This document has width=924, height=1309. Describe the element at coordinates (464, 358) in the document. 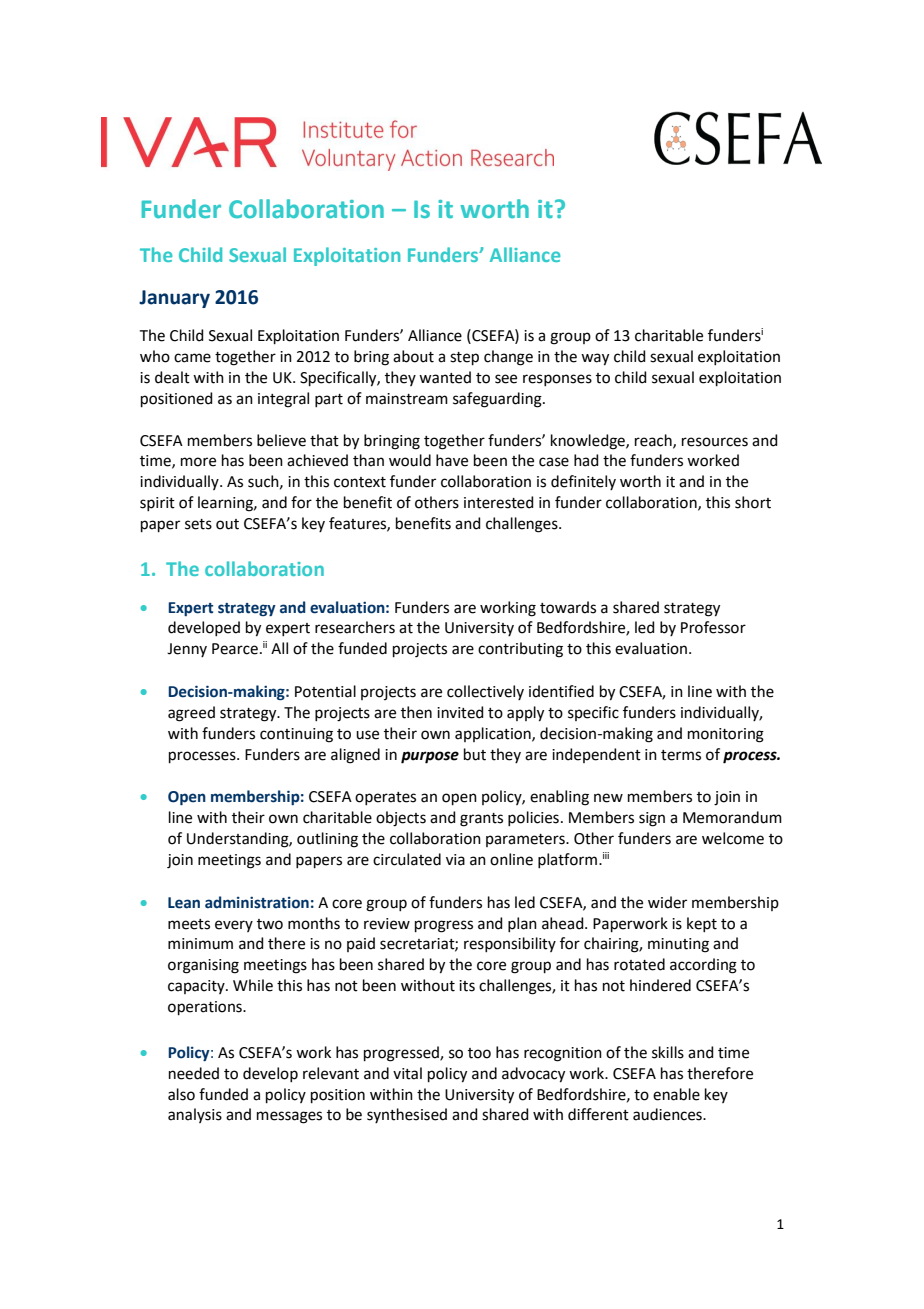

I see `step` at that location.
